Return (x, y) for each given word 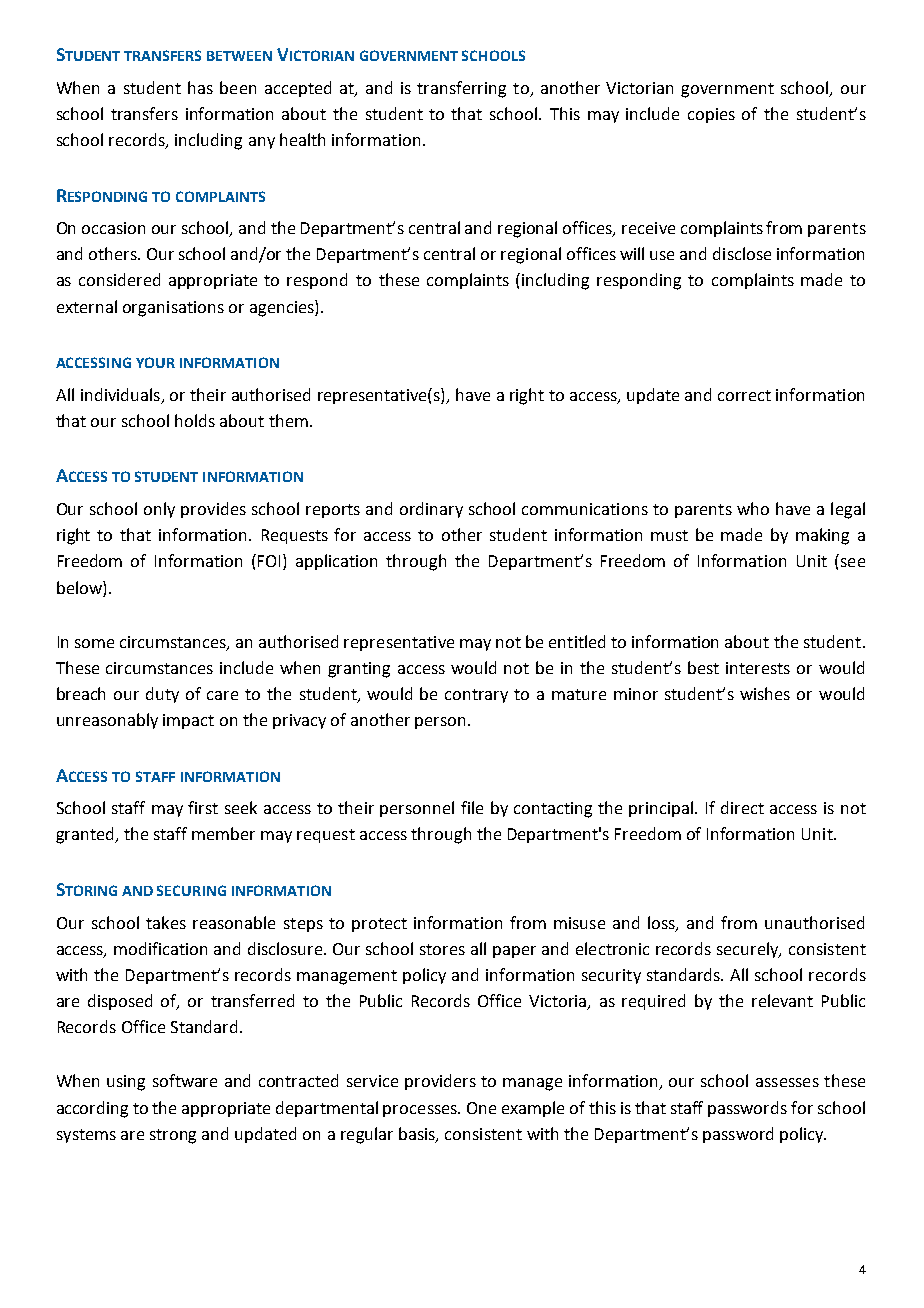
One (481, 1108)
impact (188, 721)
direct (742, 807)
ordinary (431, 510)
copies (711, 115)
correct (744, 395)
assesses (787, 1082)
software (185, 1080)
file (472, 807)
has (200, 87)
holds (195, 420)
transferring (461, 89)
